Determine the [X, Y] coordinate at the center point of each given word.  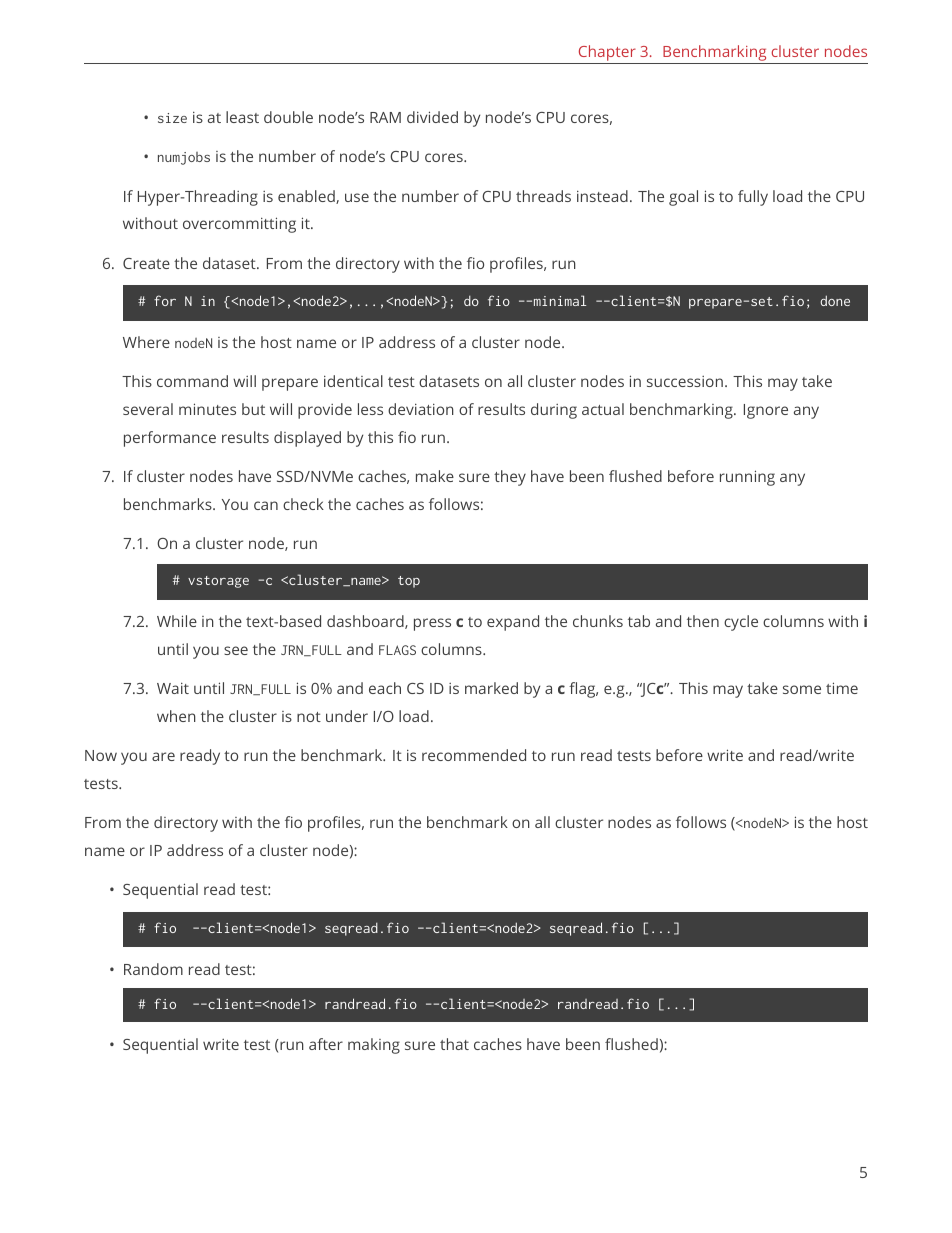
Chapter [607, 54]
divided [432, 117]
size [172, 118]
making [374, 1046]
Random [153, 969]
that [454, 1044]
